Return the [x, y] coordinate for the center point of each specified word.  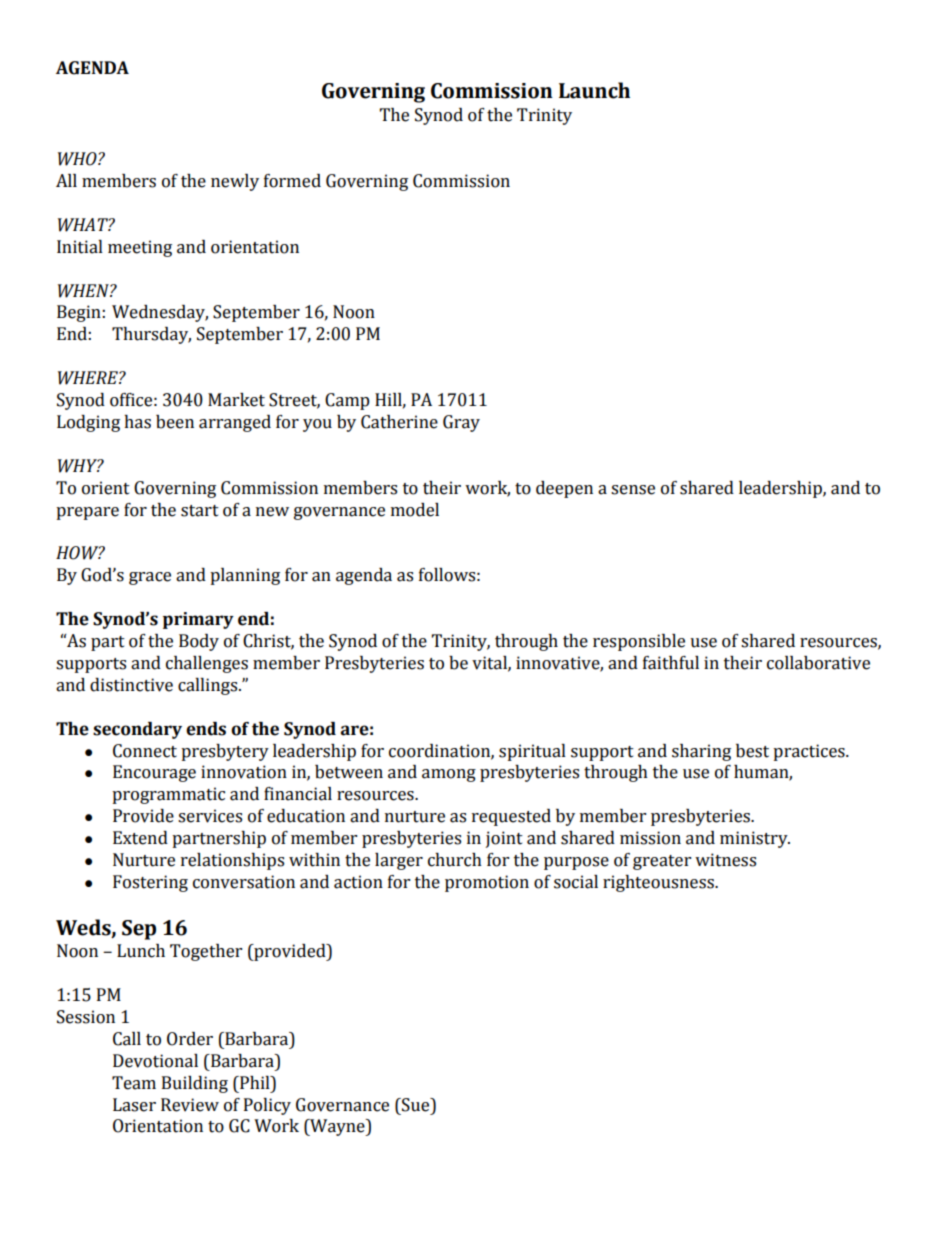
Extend [140, 838]
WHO [78, 159]
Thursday [151, 335]
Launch [594, 90]
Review [190, 1105]
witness [725, 860]
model [415, 510]
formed [292, 181]
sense [633, 490]
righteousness [659, 883]
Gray [461, 423]
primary [198, 620]
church [455, 860]
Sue [416, 1105]
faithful [671, 663]
